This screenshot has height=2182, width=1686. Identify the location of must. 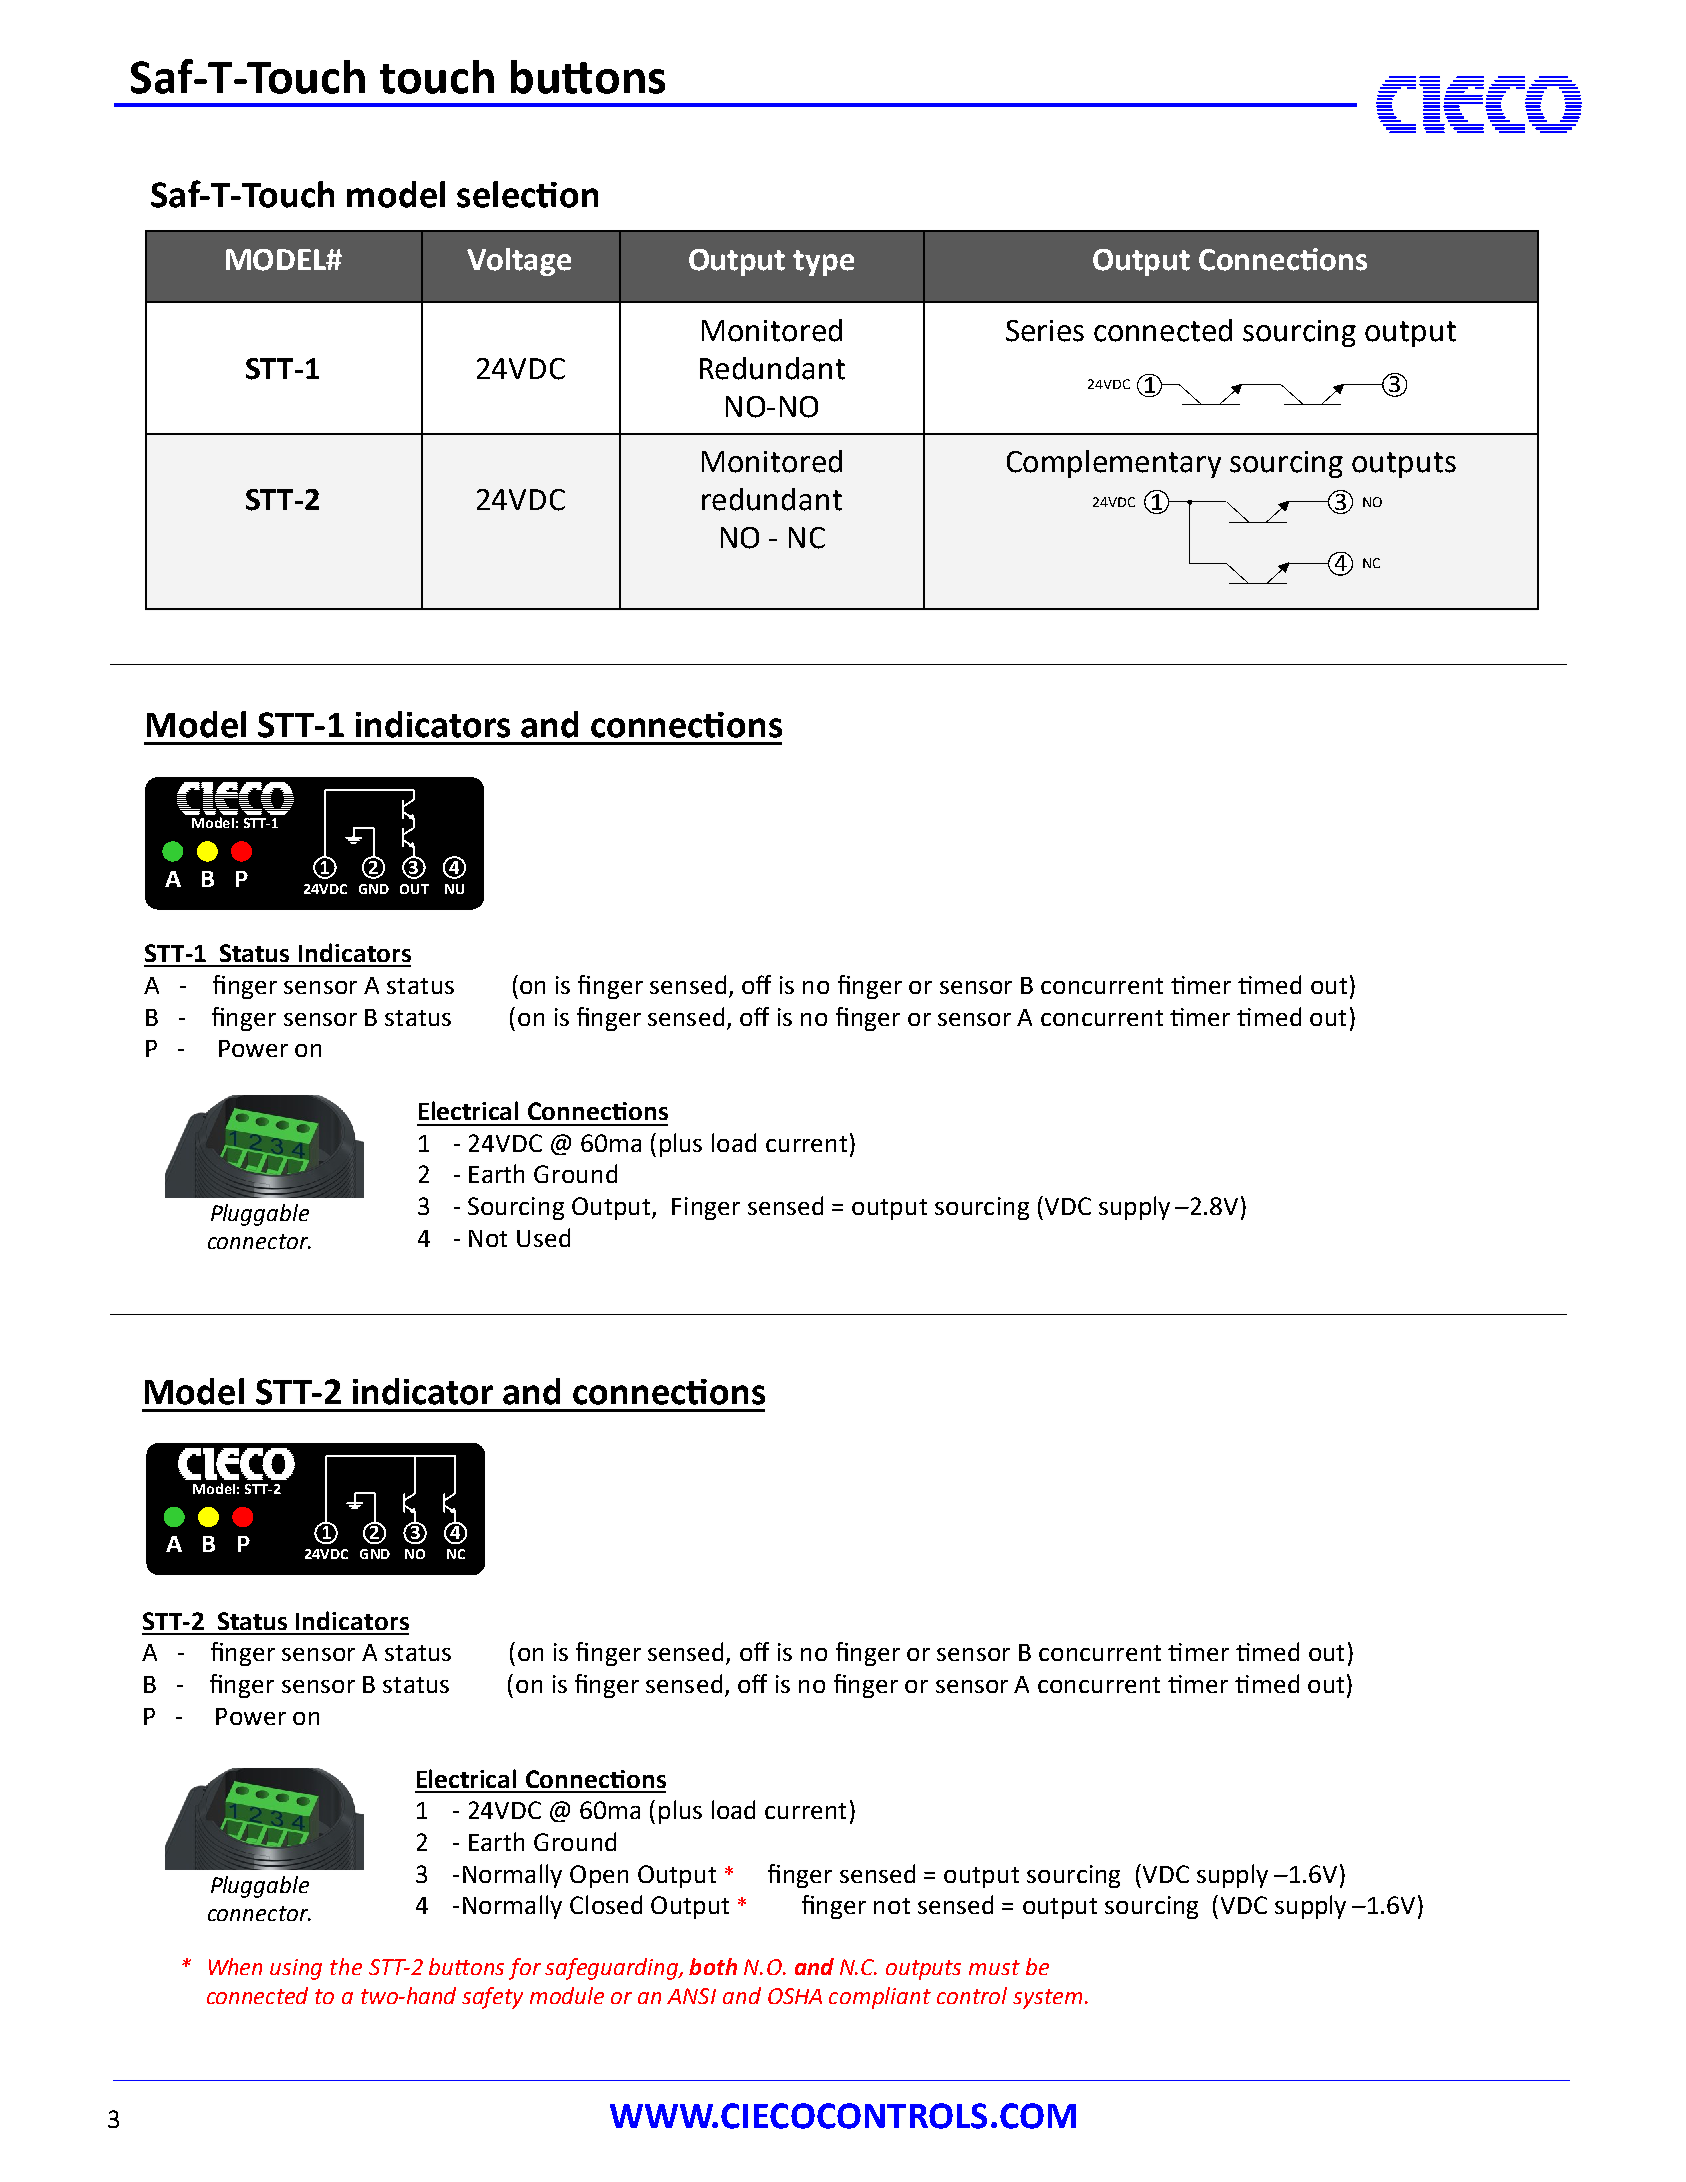
(994, 1967).
